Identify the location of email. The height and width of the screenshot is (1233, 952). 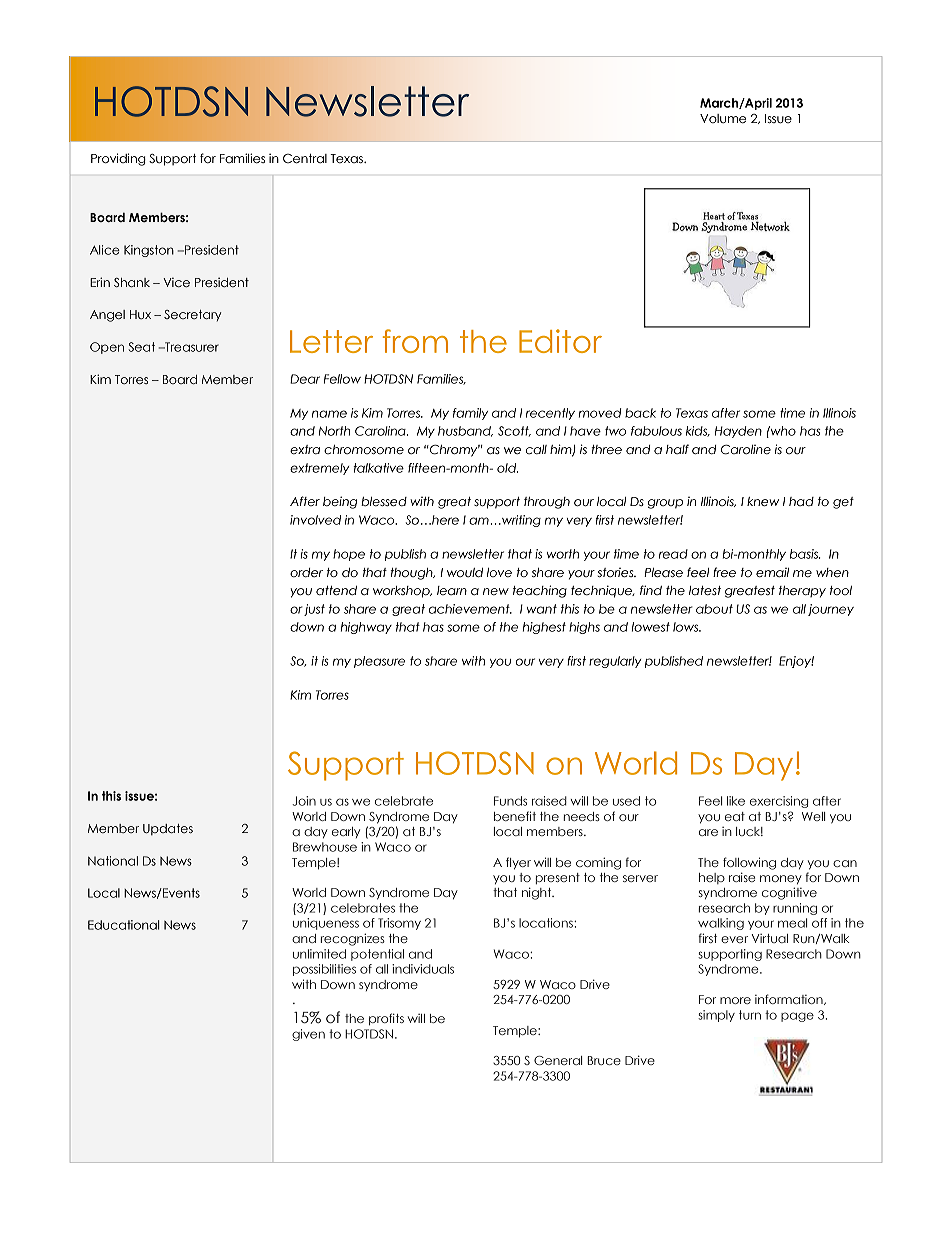
(772, 573).
